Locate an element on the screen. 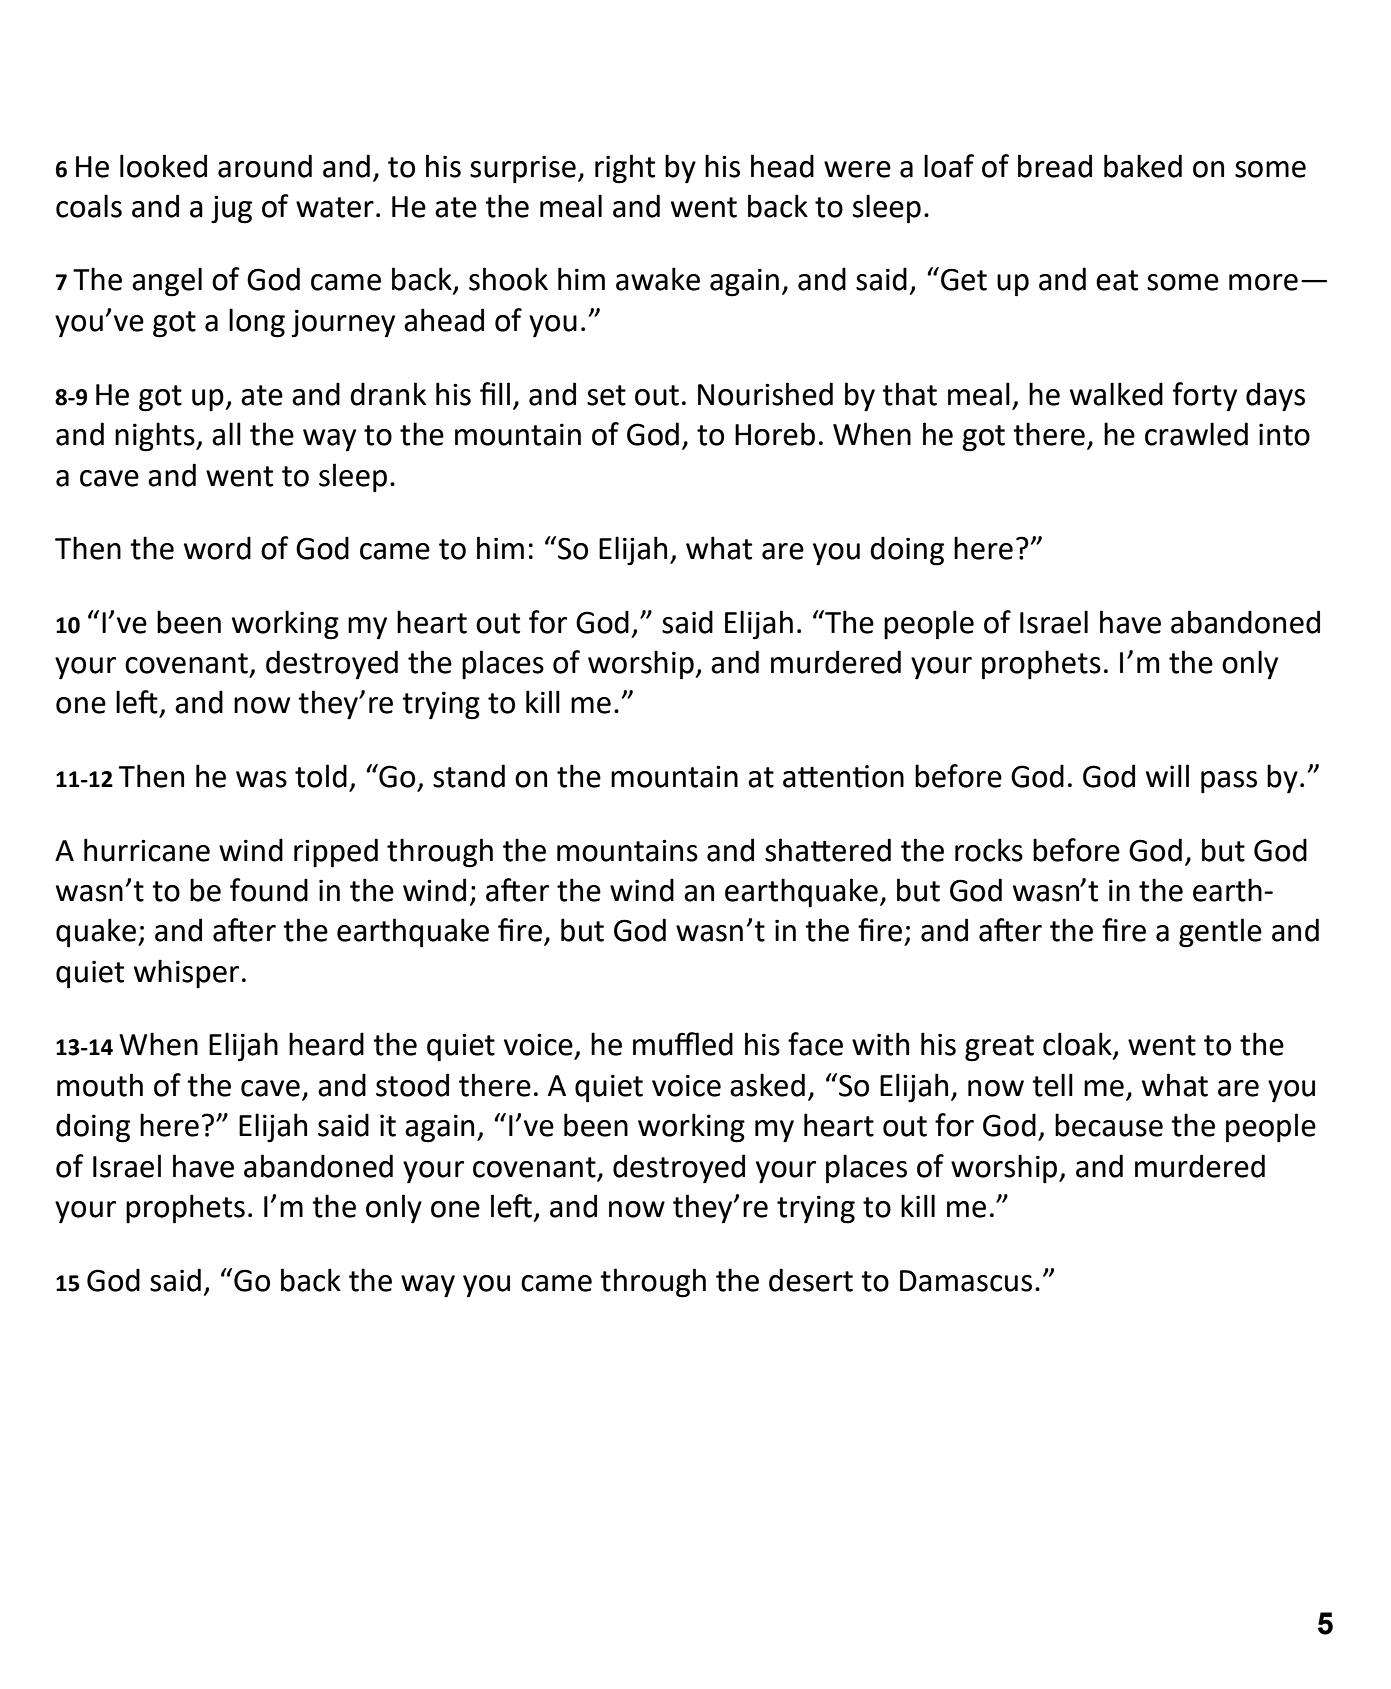  attention is located at coordinates (843, 776).
